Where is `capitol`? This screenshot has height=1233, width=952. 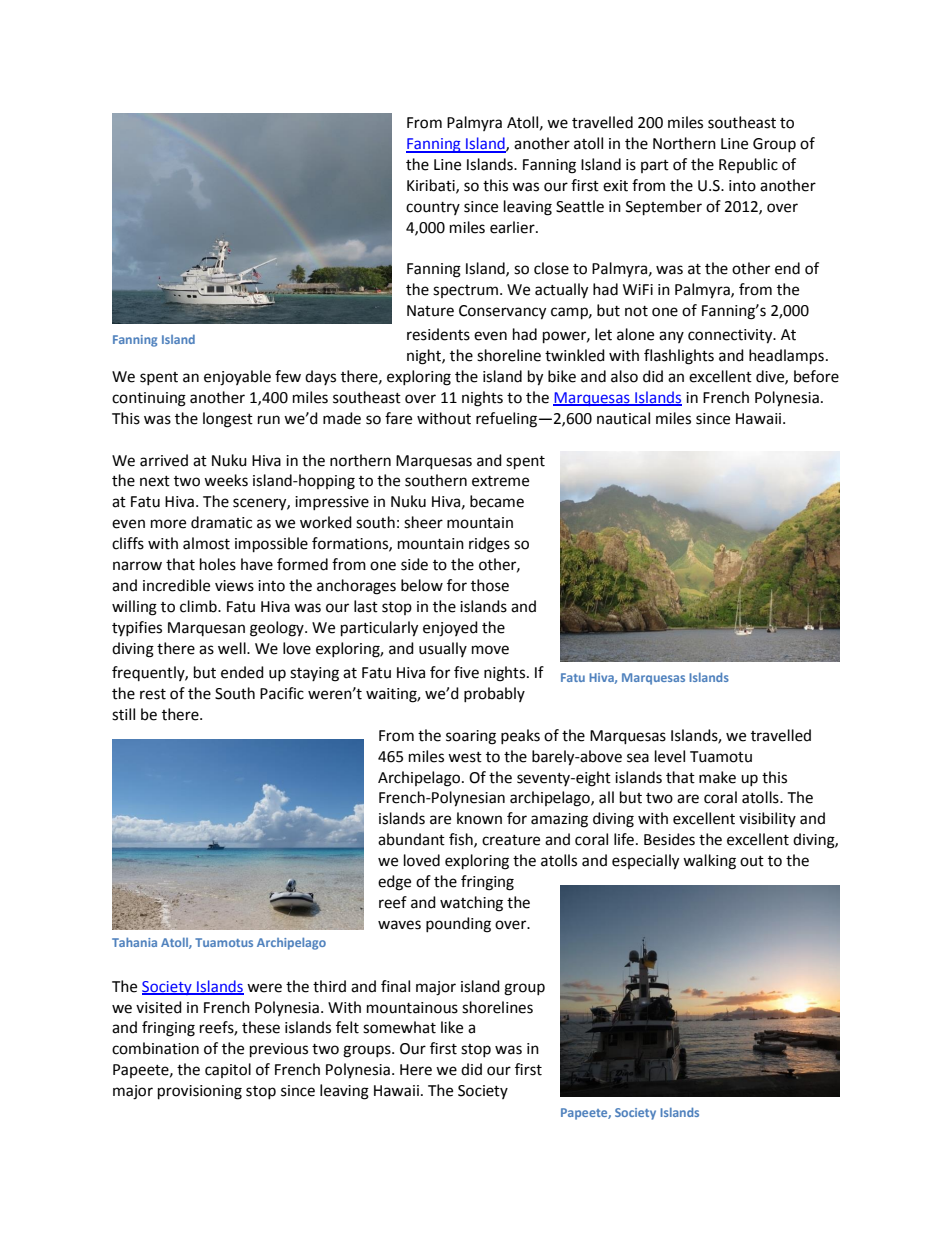 capitol is located at coordinates (228, 1070).
